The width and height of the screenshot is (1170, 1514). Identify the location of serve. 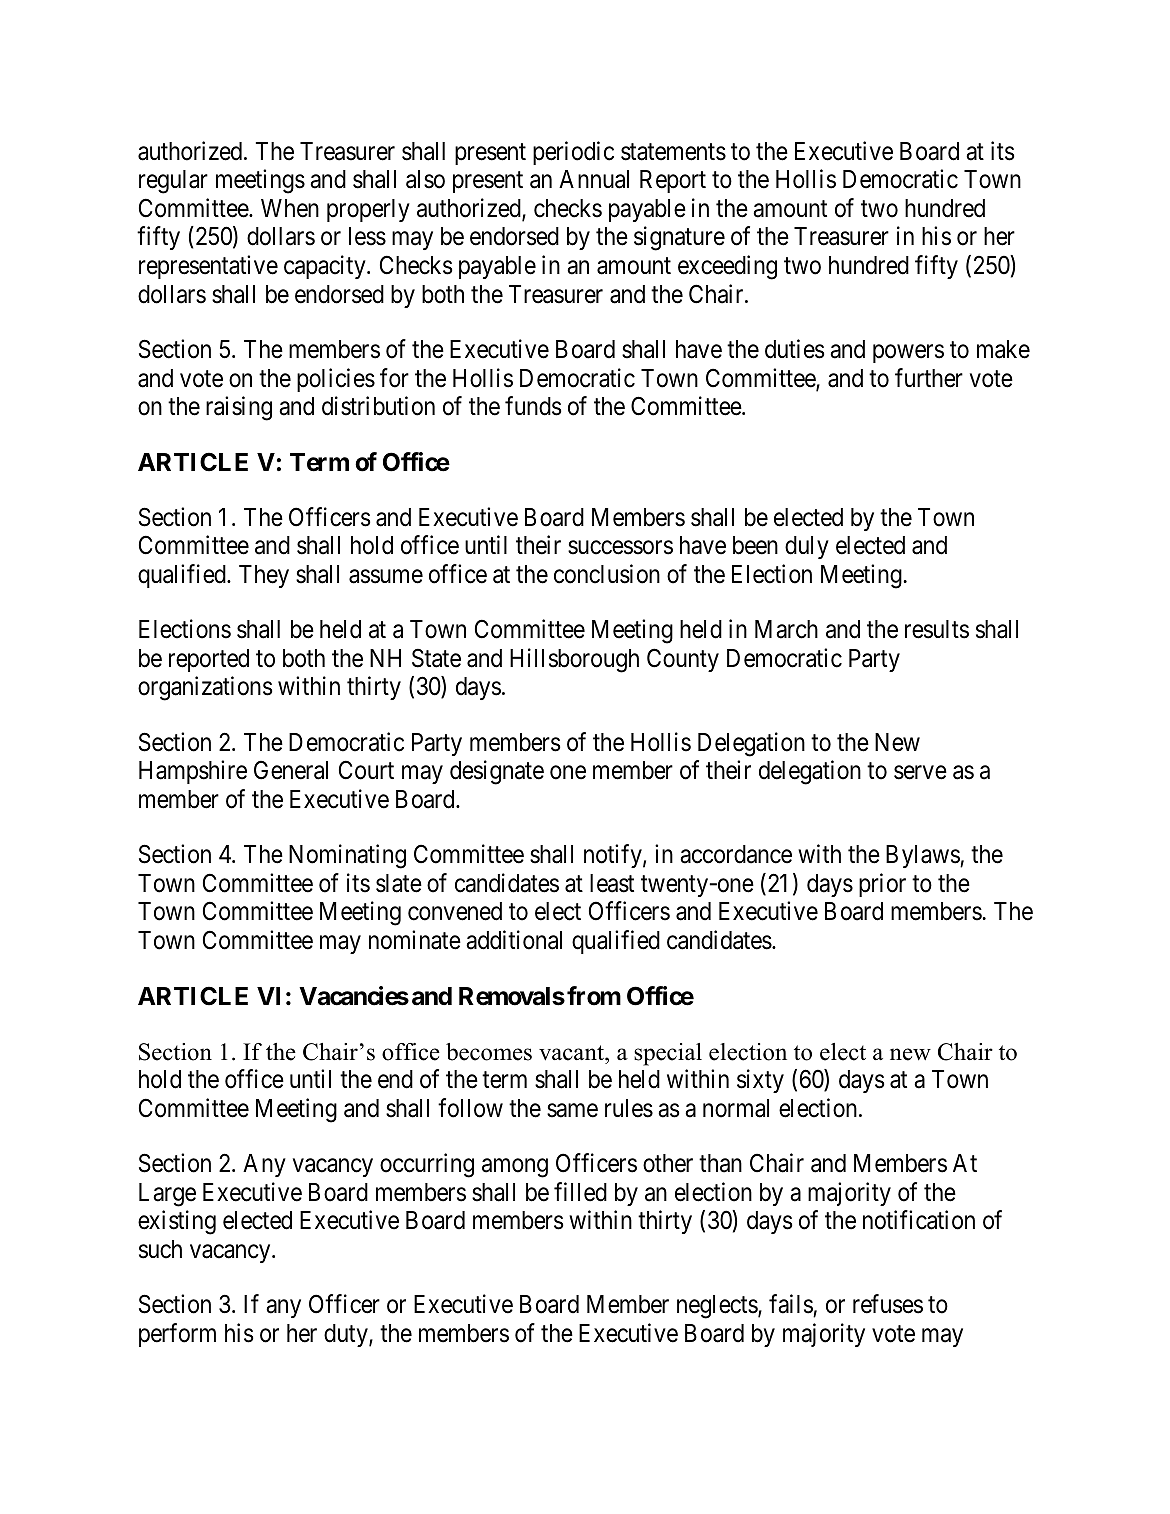
(920, 773).
